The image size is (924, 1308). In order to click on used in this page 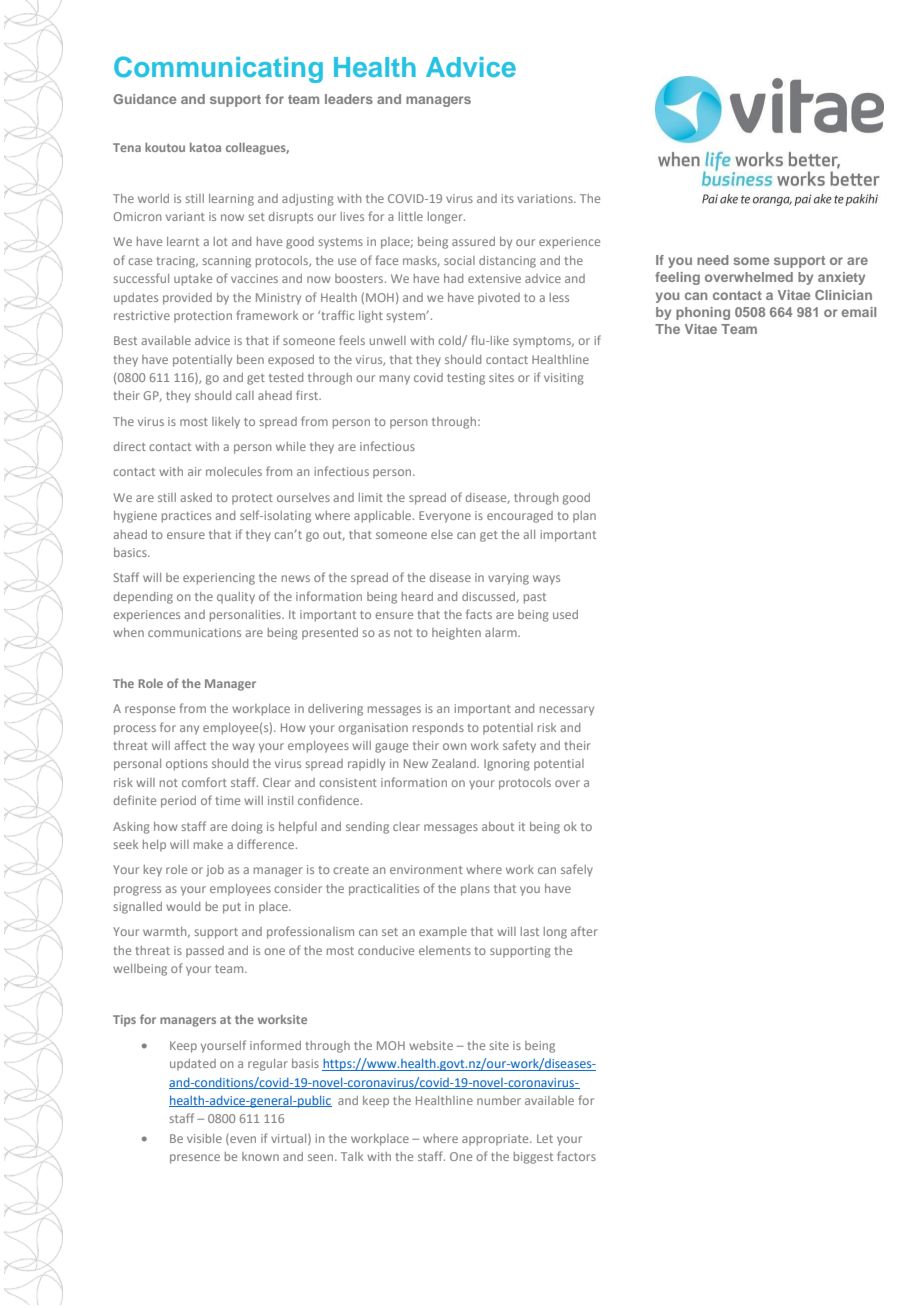, I will do `click(565, 614)`.
